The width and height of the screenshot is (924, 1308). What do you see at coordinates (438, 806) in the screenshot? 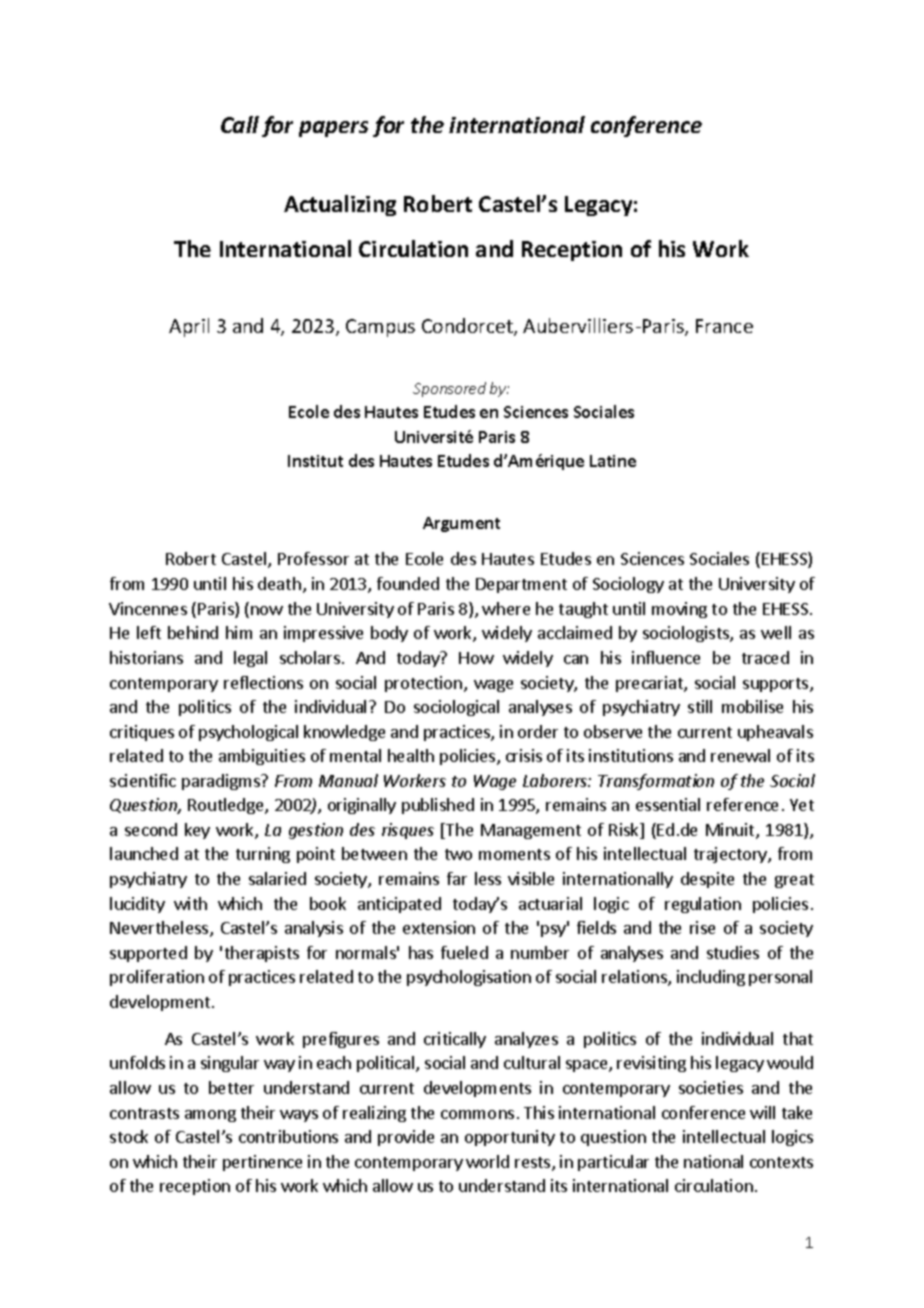
I see `published` at bounding box center [438, 806].
